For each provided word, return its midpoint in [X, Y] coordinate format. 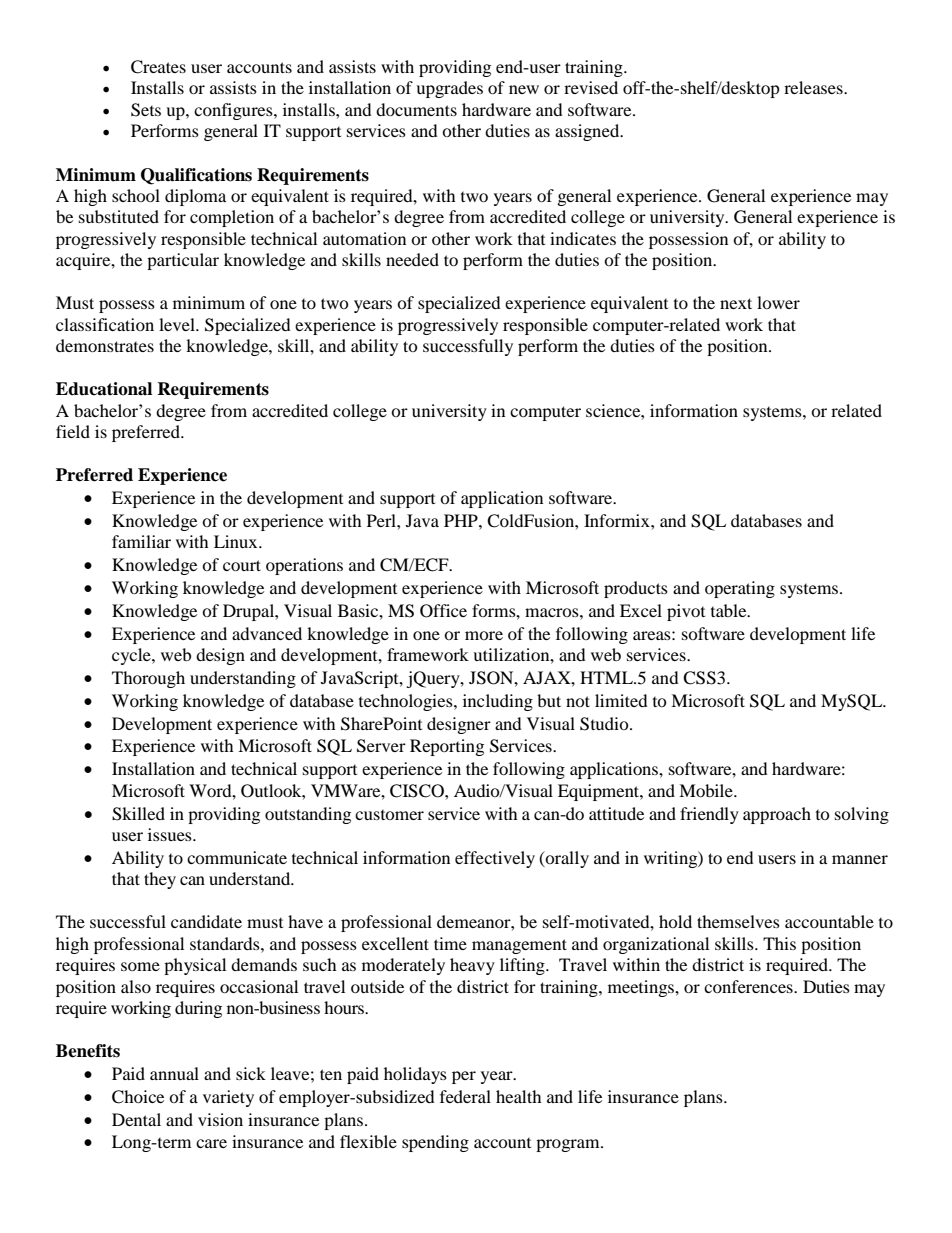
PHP [462, 520]
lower [778, 302]
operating [740, 589]
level [178, 324]
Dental [136, 1119]
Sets [146, 110]
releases [814, 87]
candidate [206, 921]
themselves [738, 921]
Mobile [707, 790]
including [498, 702]
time [450, 943]
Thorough [148, 679]
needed [412, 259]
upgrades [449, 89]
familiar [141, 541]
